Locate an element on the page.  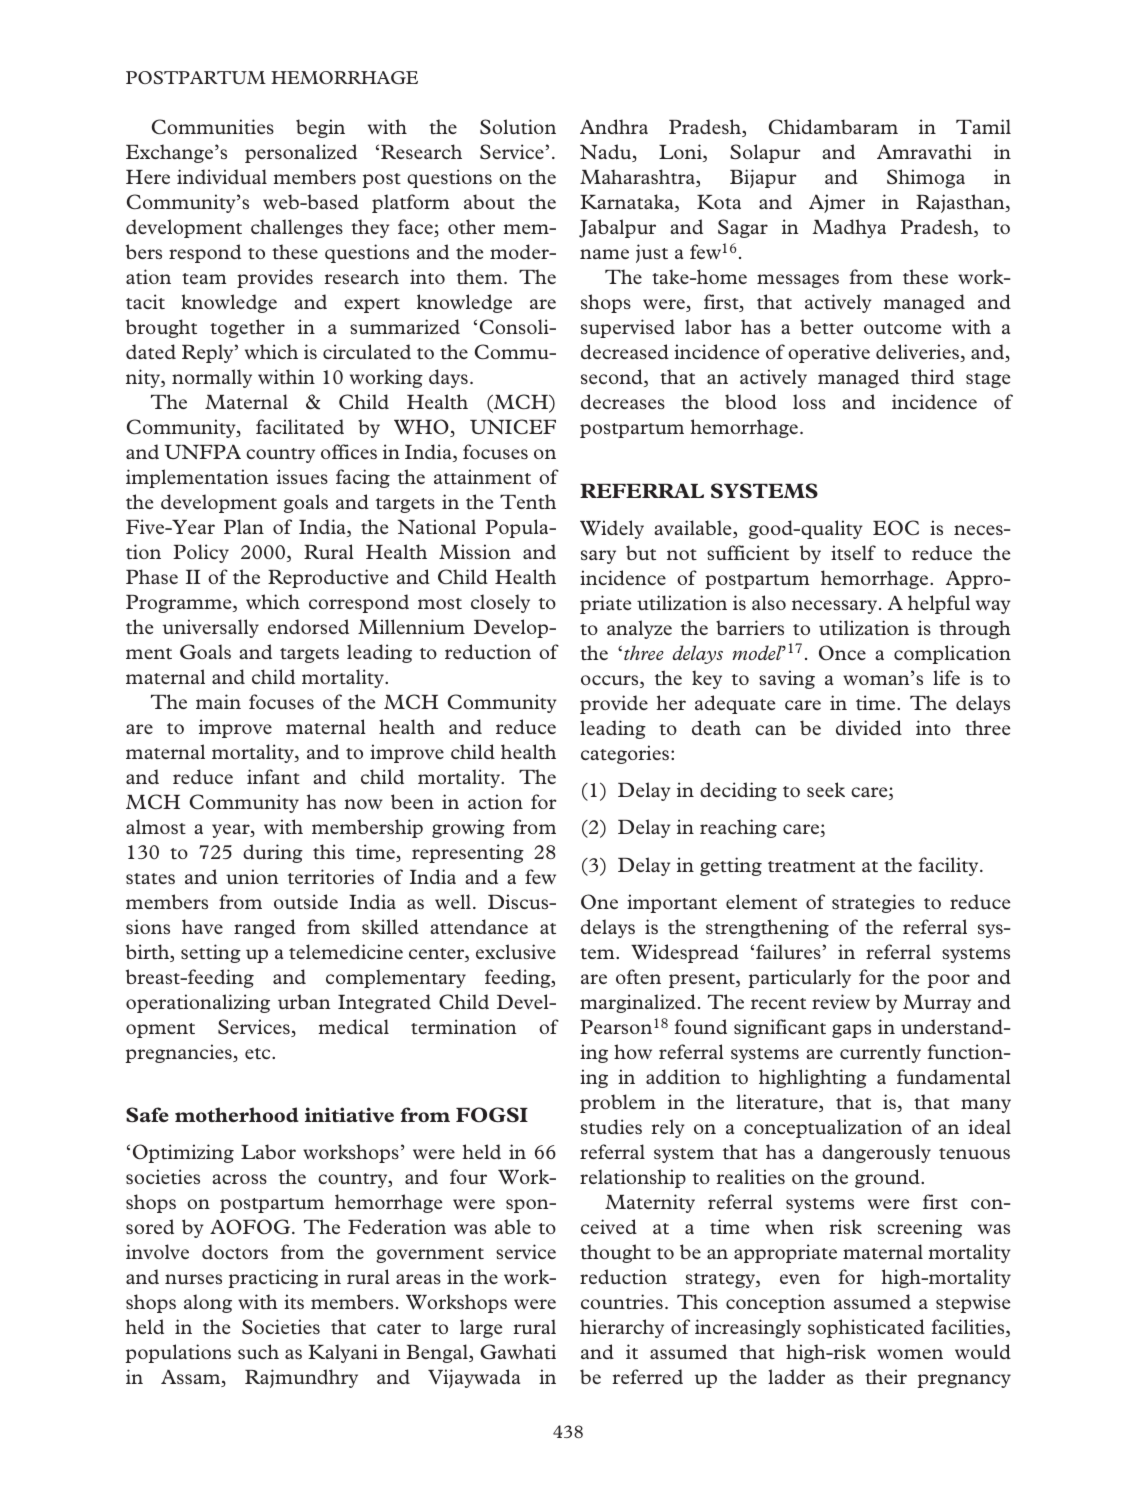
Rajasthan is located at coordinates (961, 203).
